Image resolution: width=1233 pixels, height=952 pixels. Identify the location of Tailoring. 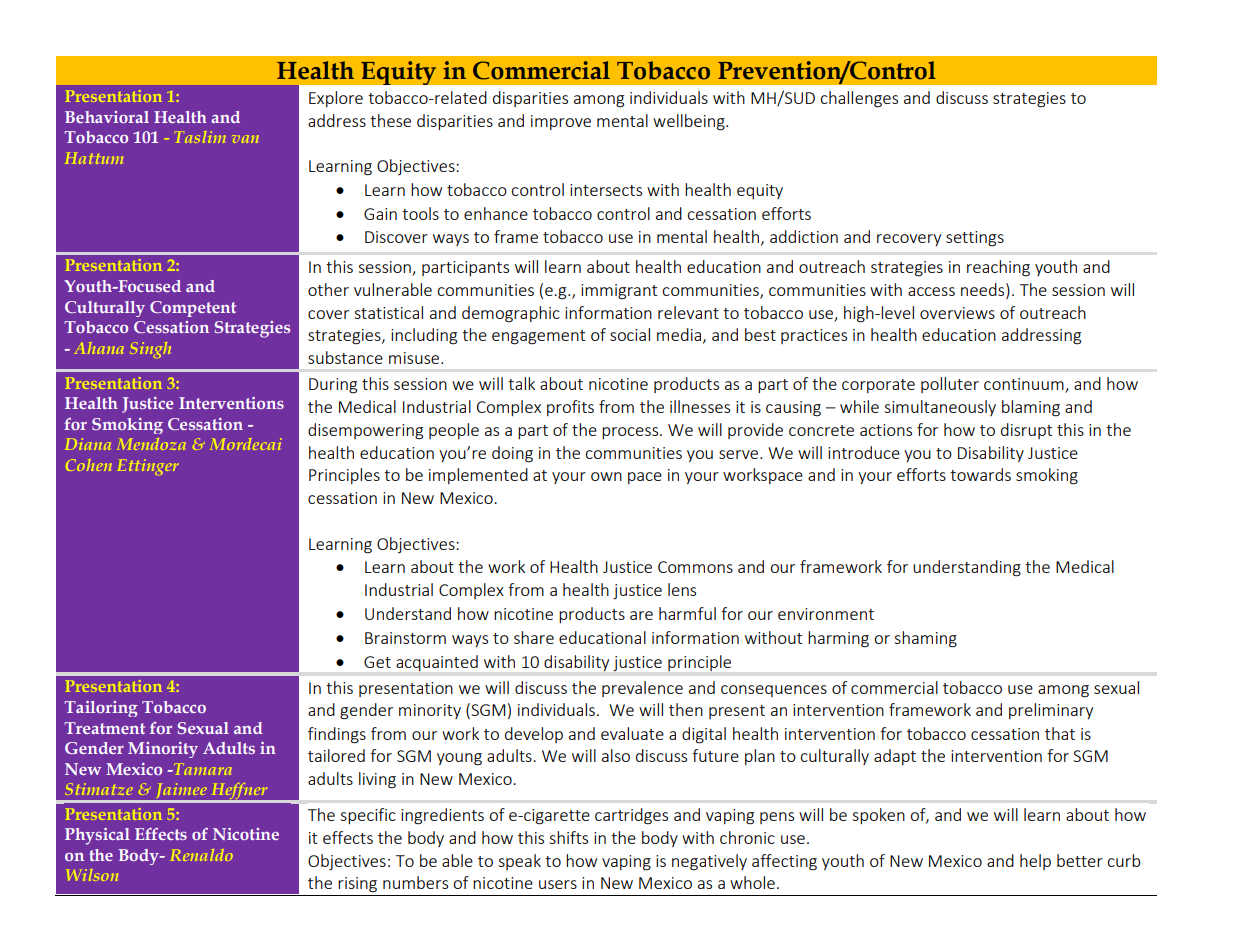
(101, 709).
